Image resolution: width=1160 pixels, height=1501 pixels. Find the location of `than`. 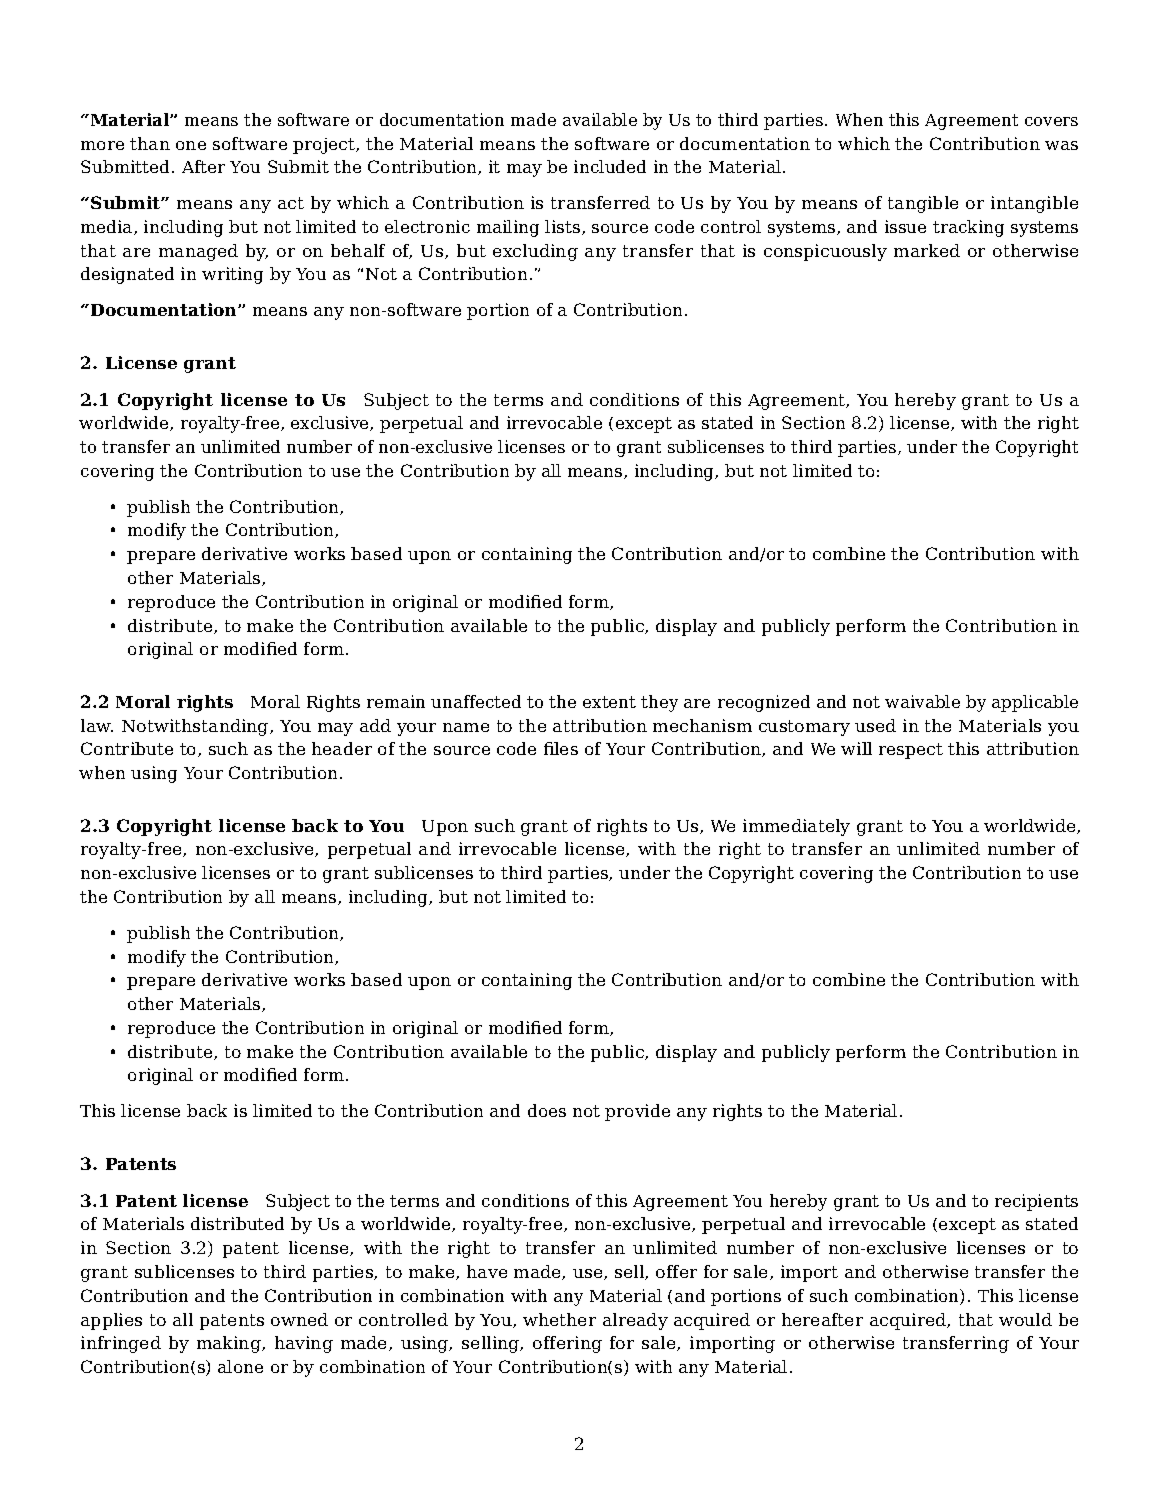

than is located at coordinates (150, 143).
